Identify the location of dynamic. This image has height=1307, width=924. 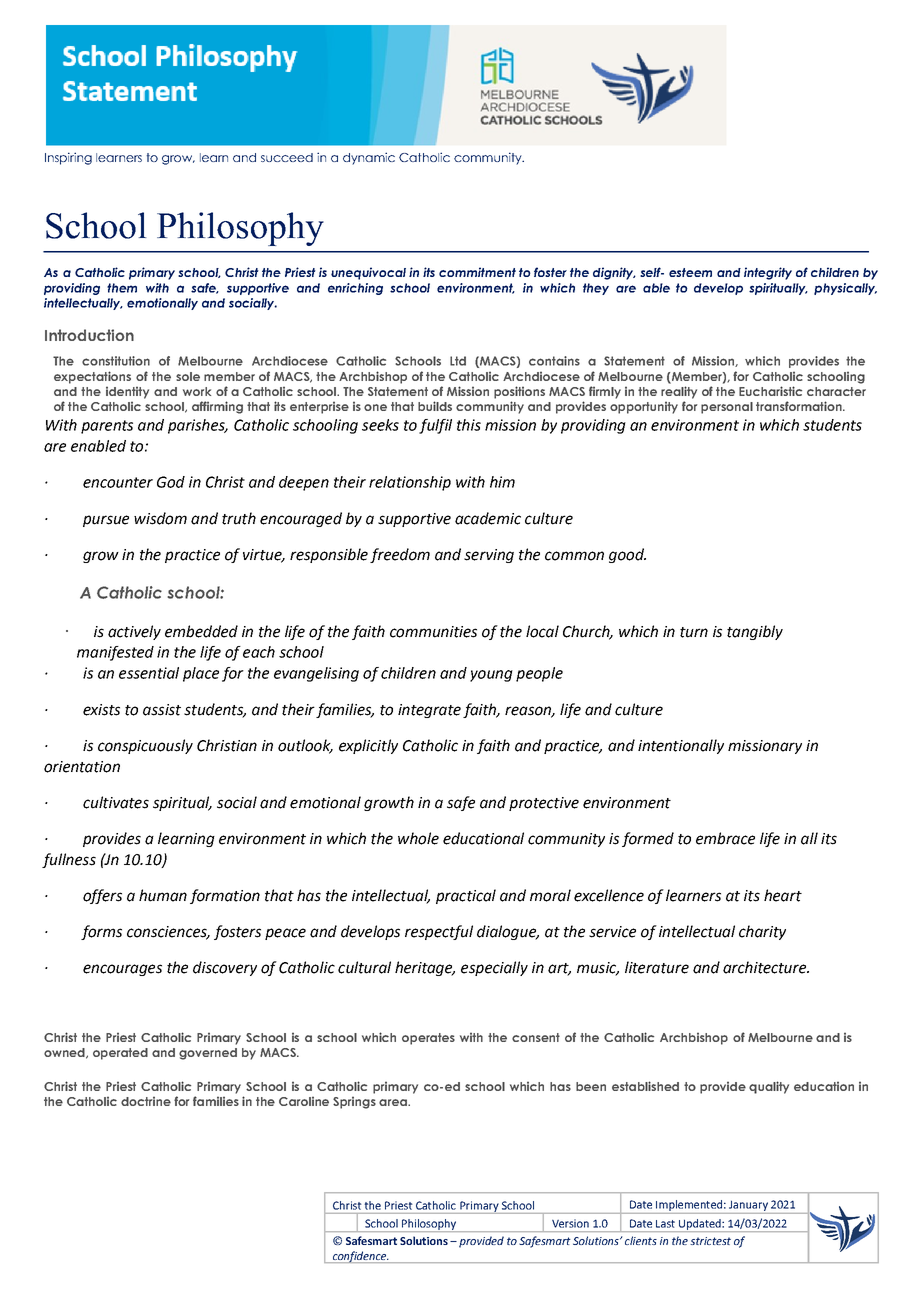
(369, 158).
